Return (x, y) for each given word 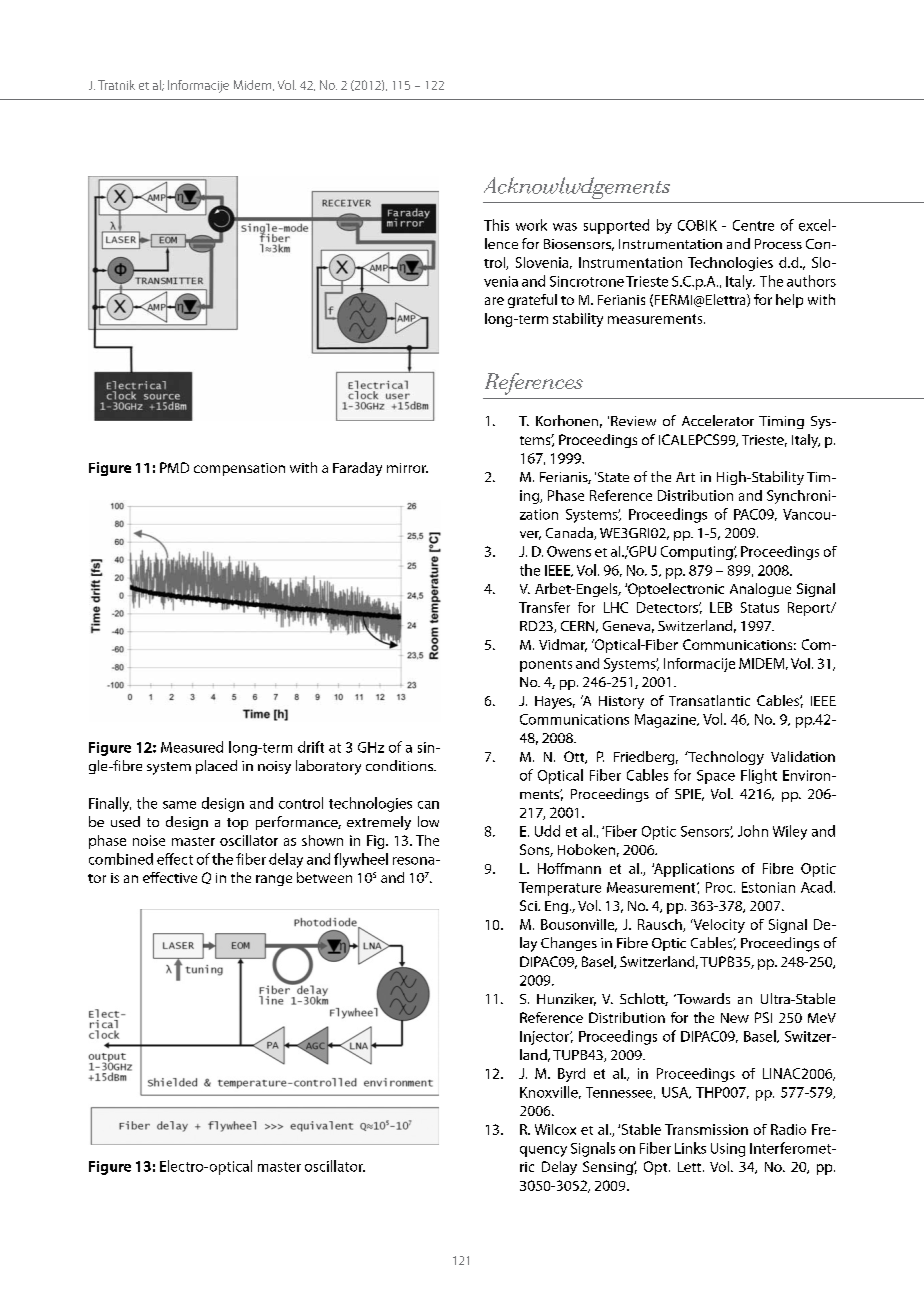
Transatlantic (709, 700)
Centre (753, 225)
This (496, 225)
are (494, 301)
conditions (400, 765)
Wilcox (555, 1129)
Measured (192, 747)
